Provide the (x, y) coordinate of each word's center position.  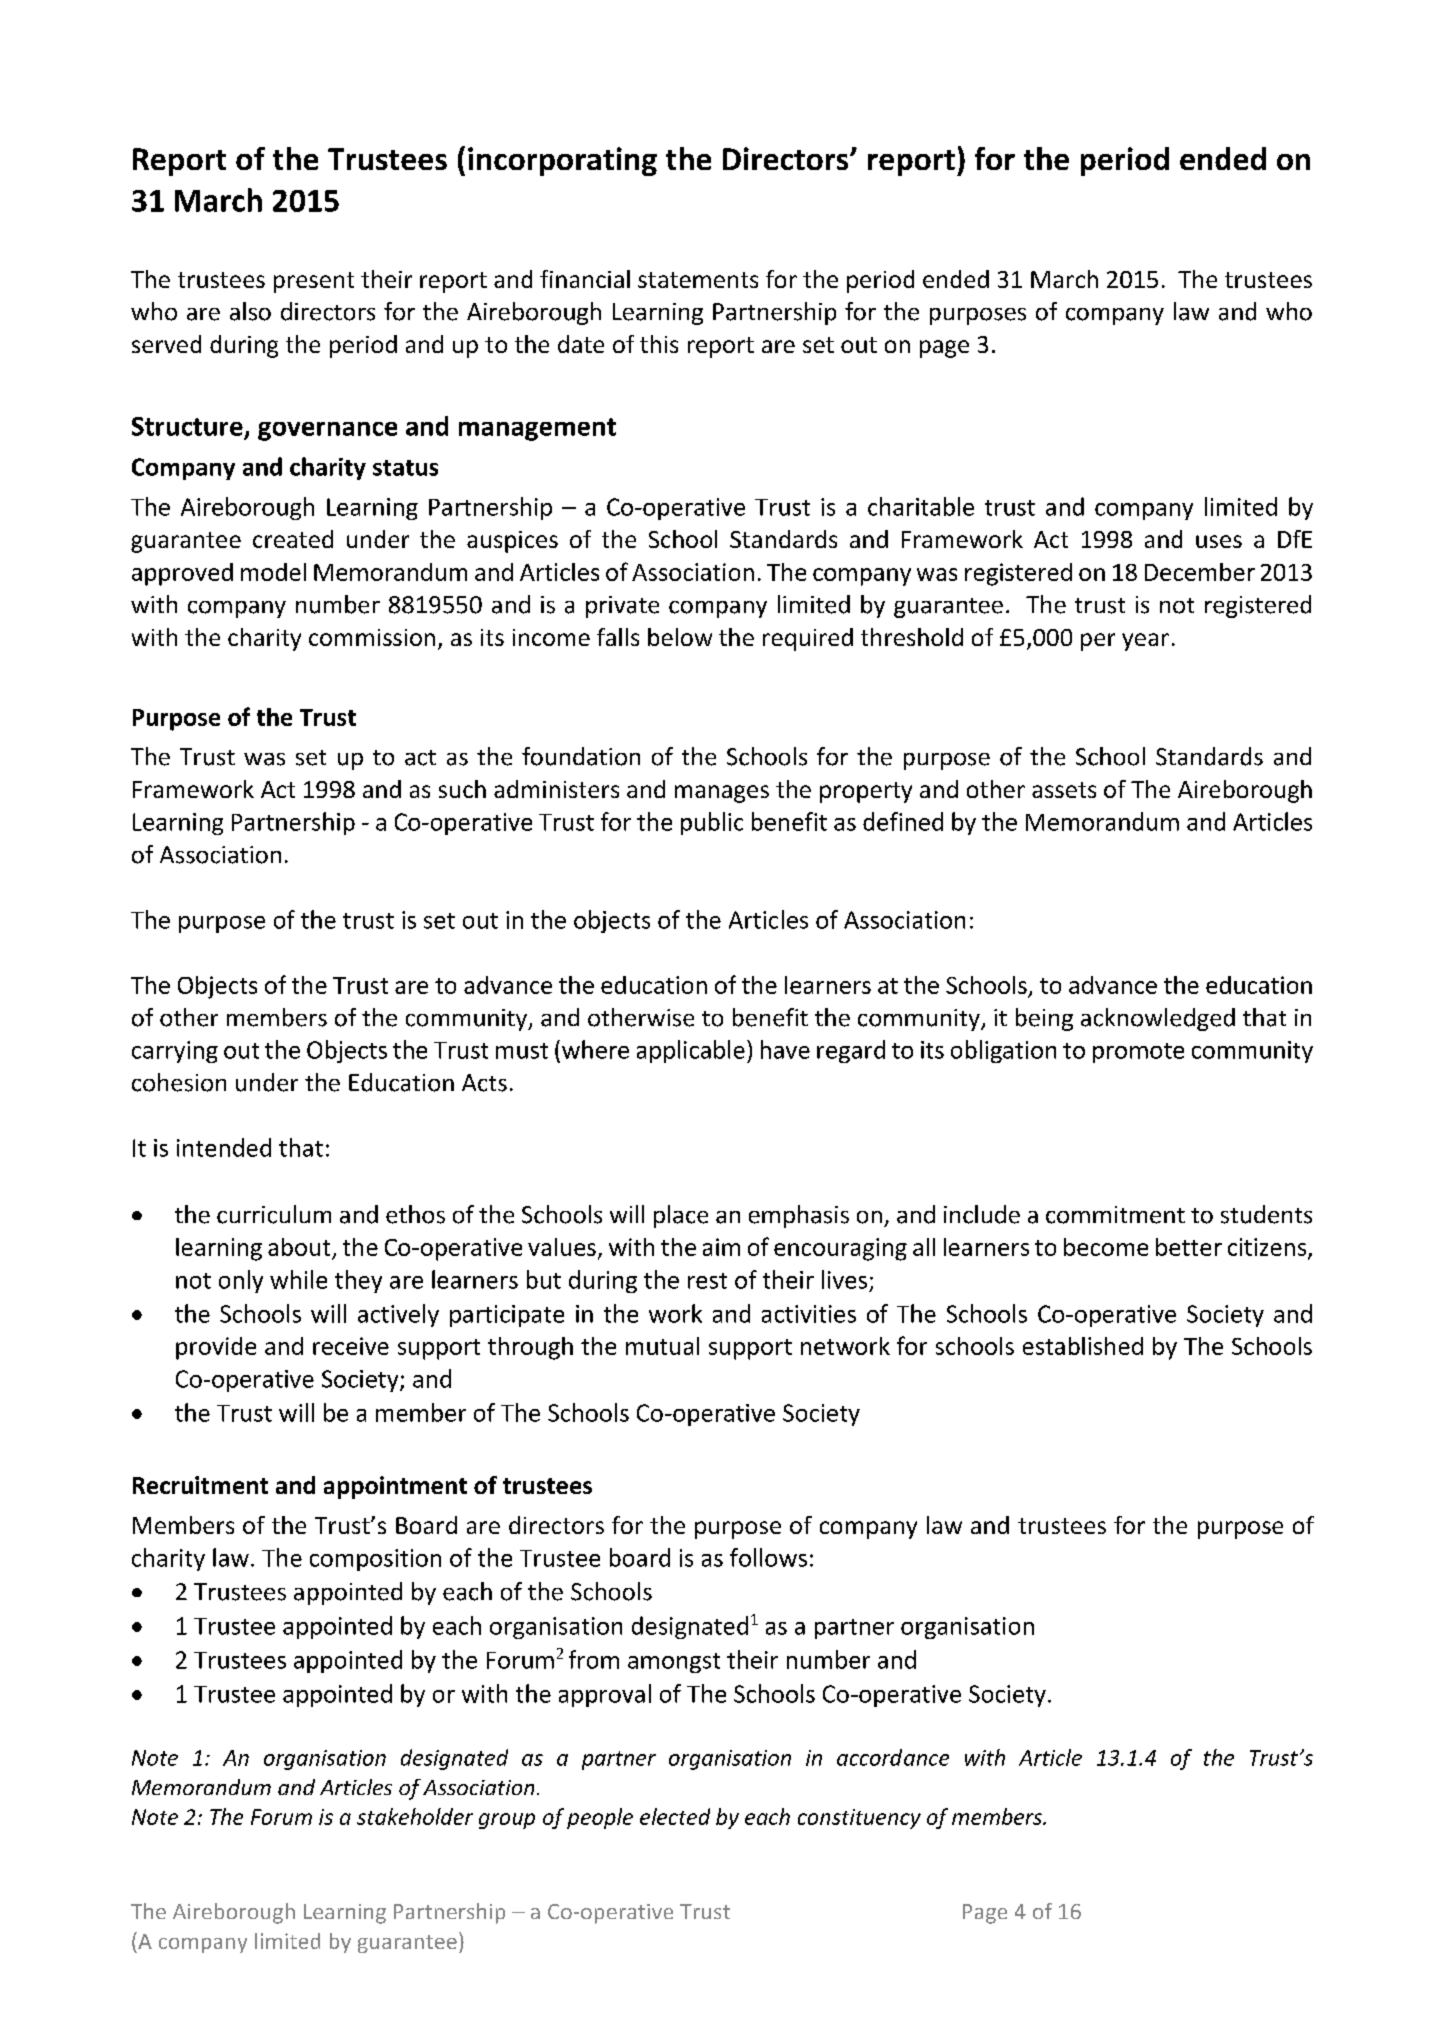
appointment (395, 1487)
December (1200, 572)
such (462, 789)
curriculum (274, 1214)
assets (1064, 790)
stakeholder (415, 1816)
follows (768, 1557)
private (622, 607)
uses (1219, 541)
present (314, 282)
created (293, 539)
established (1083, 1346)
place (681, 1216)
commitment (1115, 1215)
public (712, 823)
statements (698, 280)
